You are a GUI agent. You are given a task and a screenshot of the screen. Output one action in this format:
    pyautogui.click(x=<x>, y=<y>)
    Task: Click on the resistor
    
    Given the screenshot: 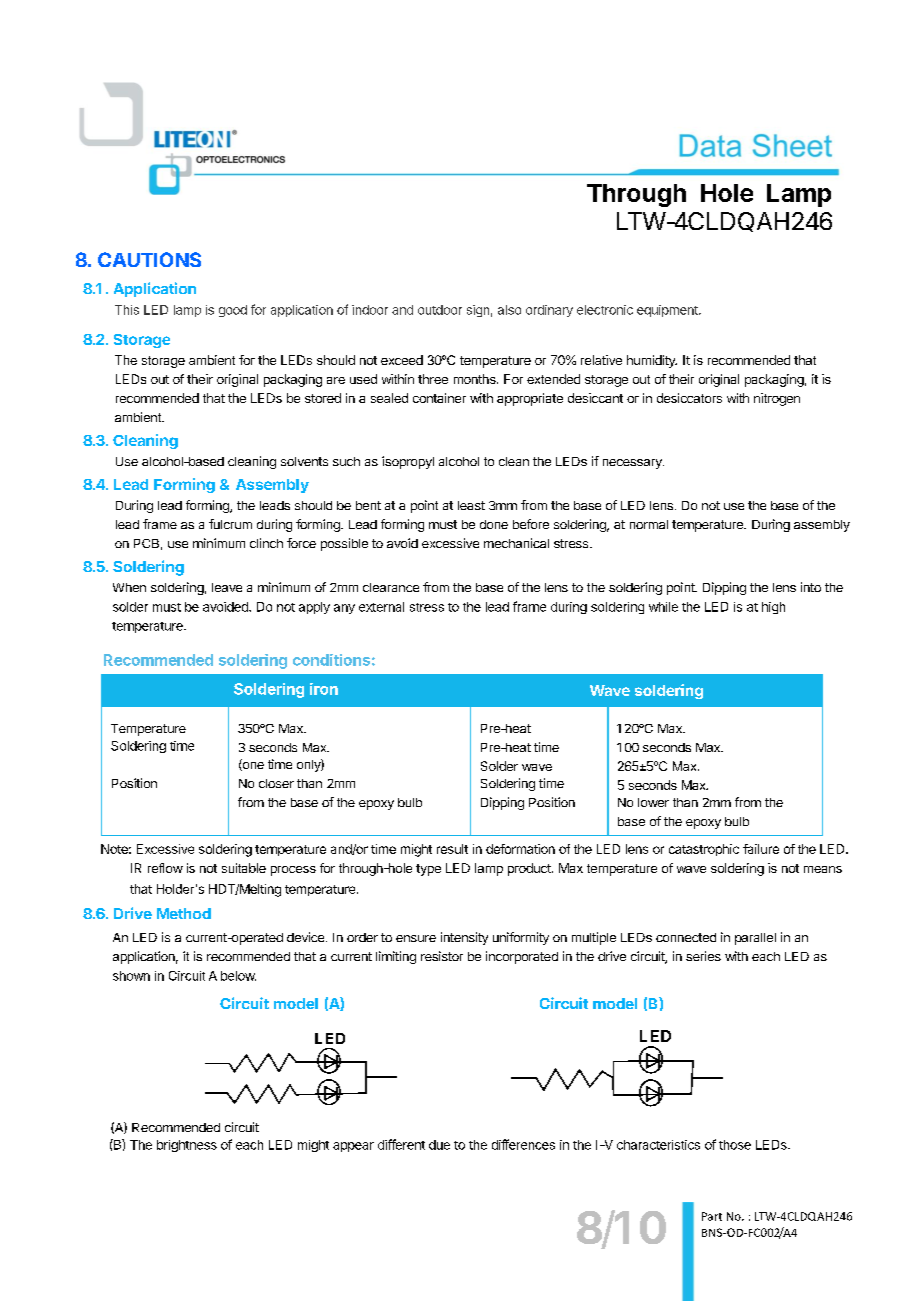 What is the action you would take?
    pyautogui.click(x=442, y=956)
